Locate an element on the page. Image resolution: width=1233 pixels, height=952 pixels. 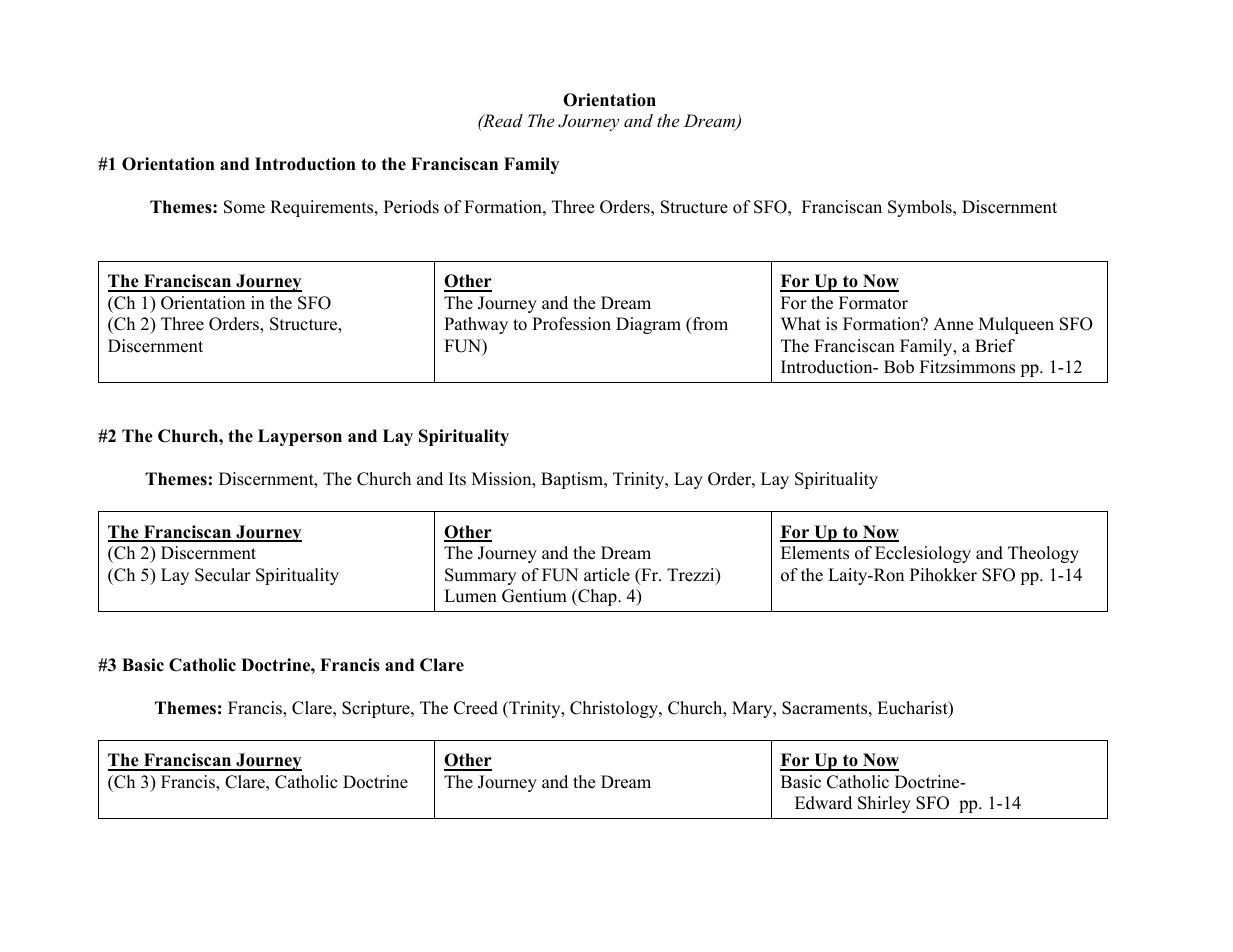
Shirley is located at coordinates (884, 804).
